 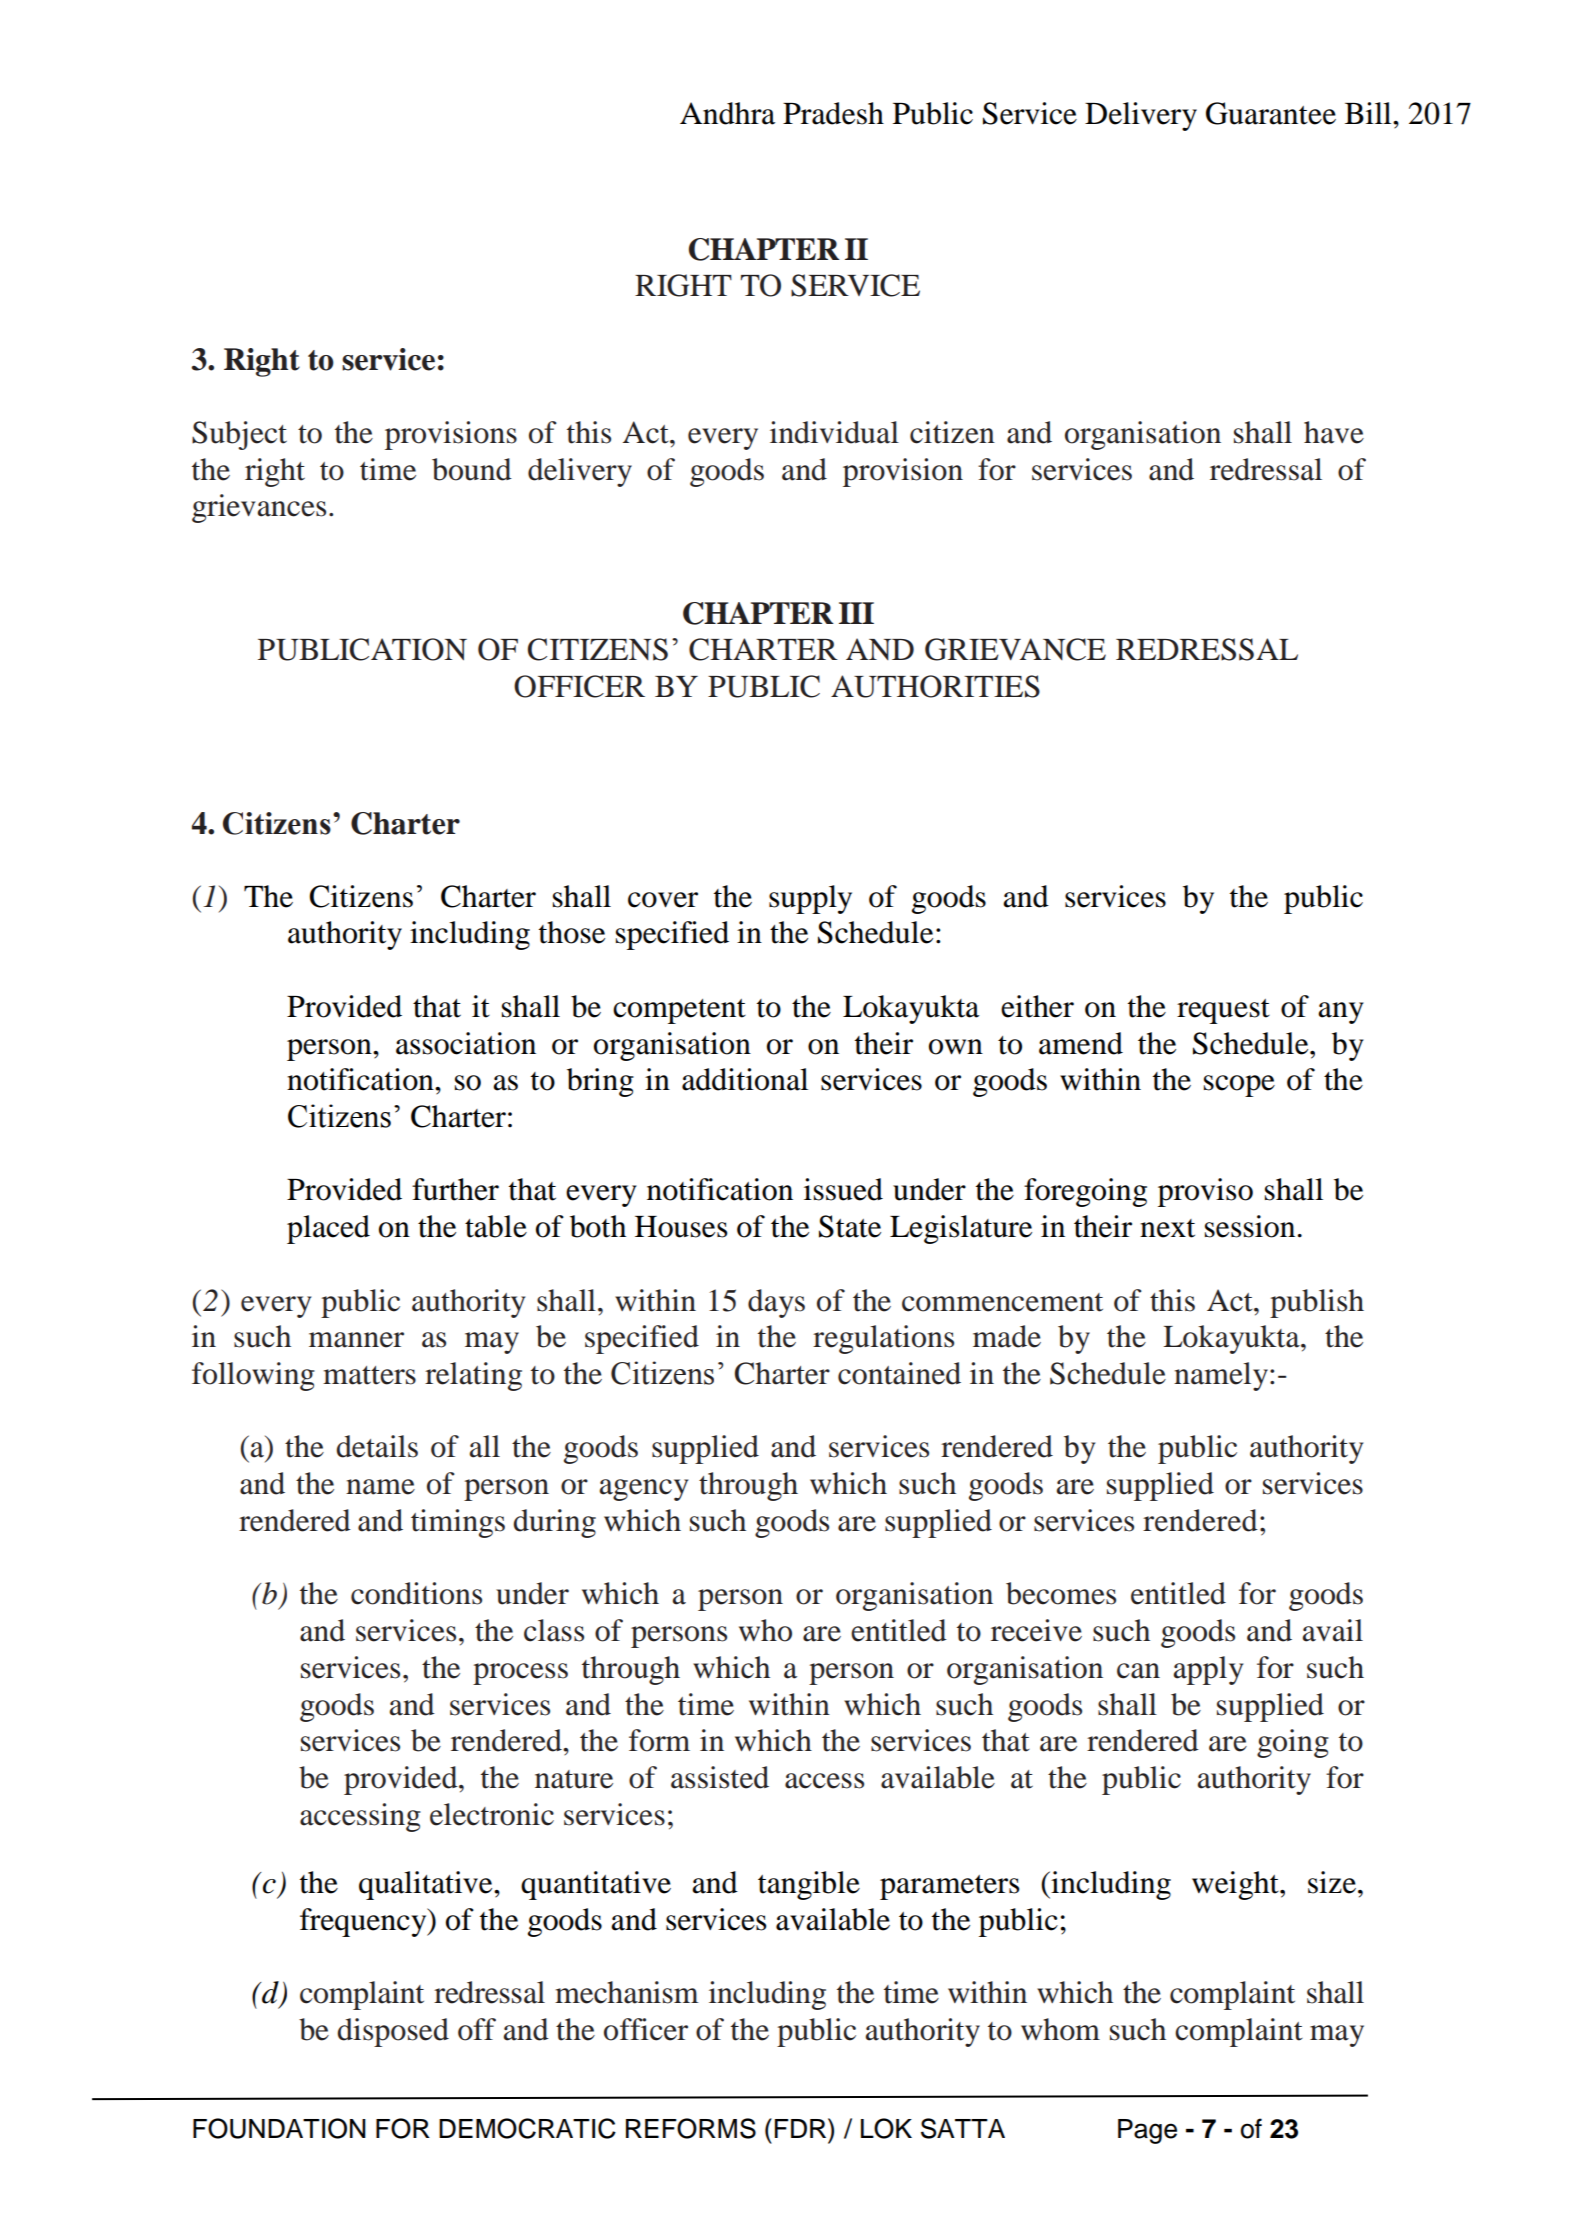 I want to click on Guarantee, so click(x=1271, y=113).
